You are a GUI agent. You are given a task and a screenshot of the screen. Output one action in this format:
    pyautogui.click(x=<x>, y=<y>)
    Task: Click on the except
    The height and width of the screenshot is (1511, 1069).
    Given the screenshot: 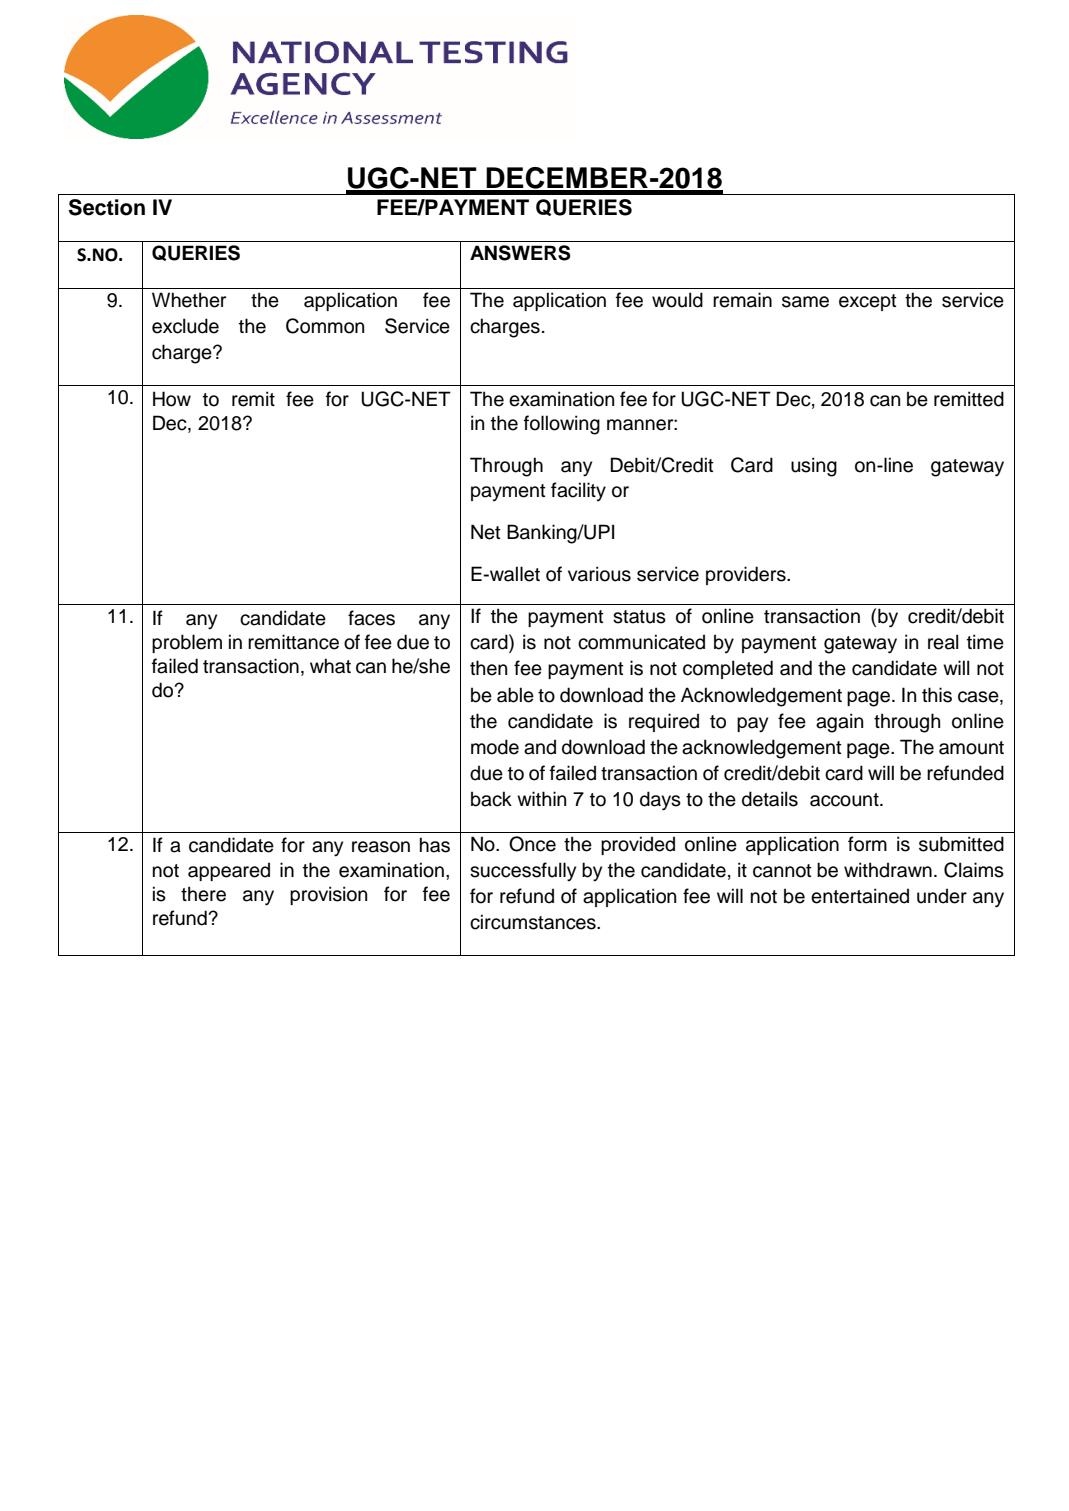 What is the action you would take?
    pyautogui.click(x=868, y=302)
